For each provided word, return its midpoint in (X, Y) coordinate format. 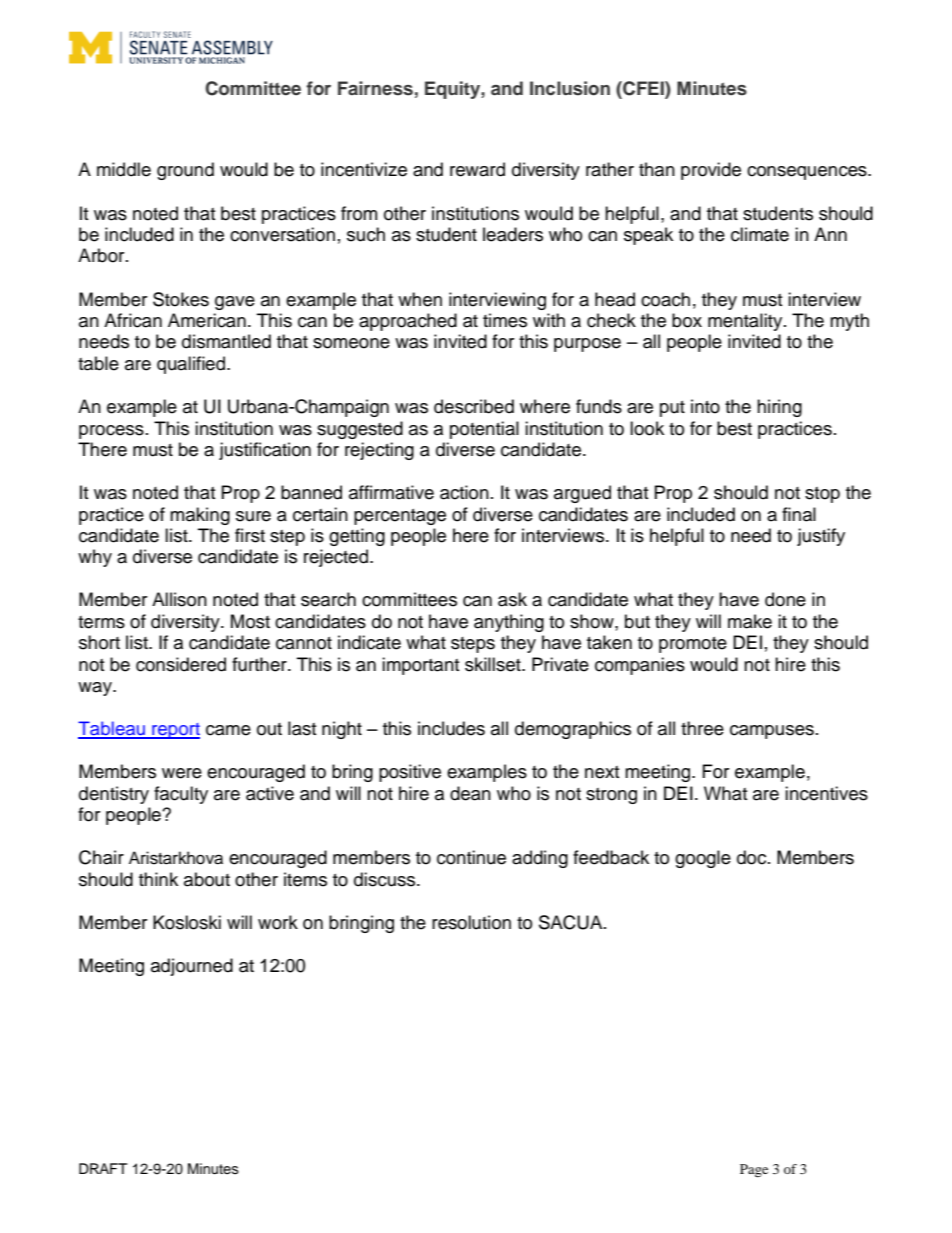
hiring (779, 408)
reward (477, 169)
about (207, 879)
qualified (192, 365)
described (474, 406)
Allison (179, 599)
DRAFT (103, 1168)
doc (753, 857)
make (750, 621)
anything (509, 623)
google (703, 859)
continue (471, 857)
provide (711, 171)
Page (754, 1171)
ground (185, 171)
